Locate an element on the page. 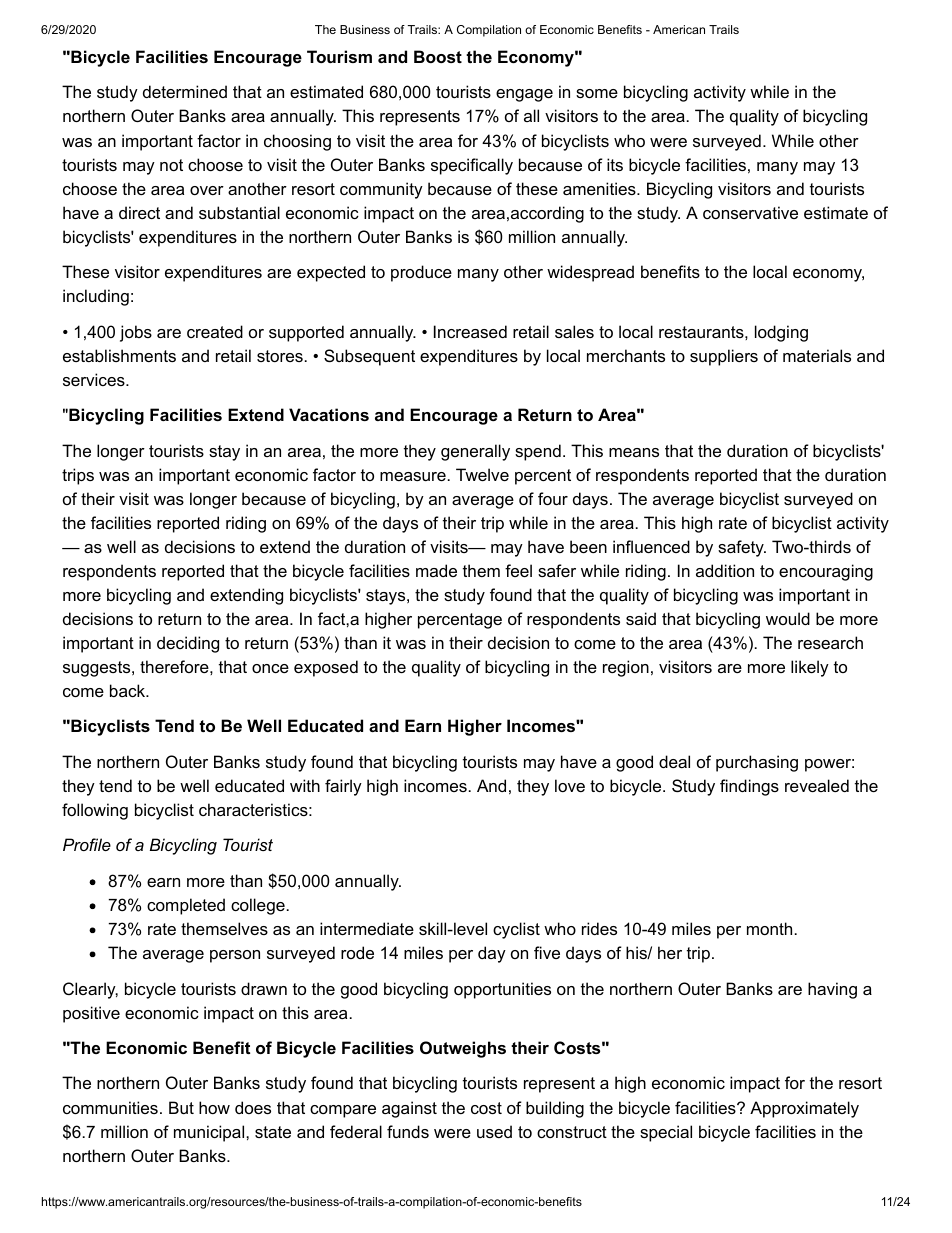 This page has width=952, height=1233. determined is located at coordinates (185, 91).
